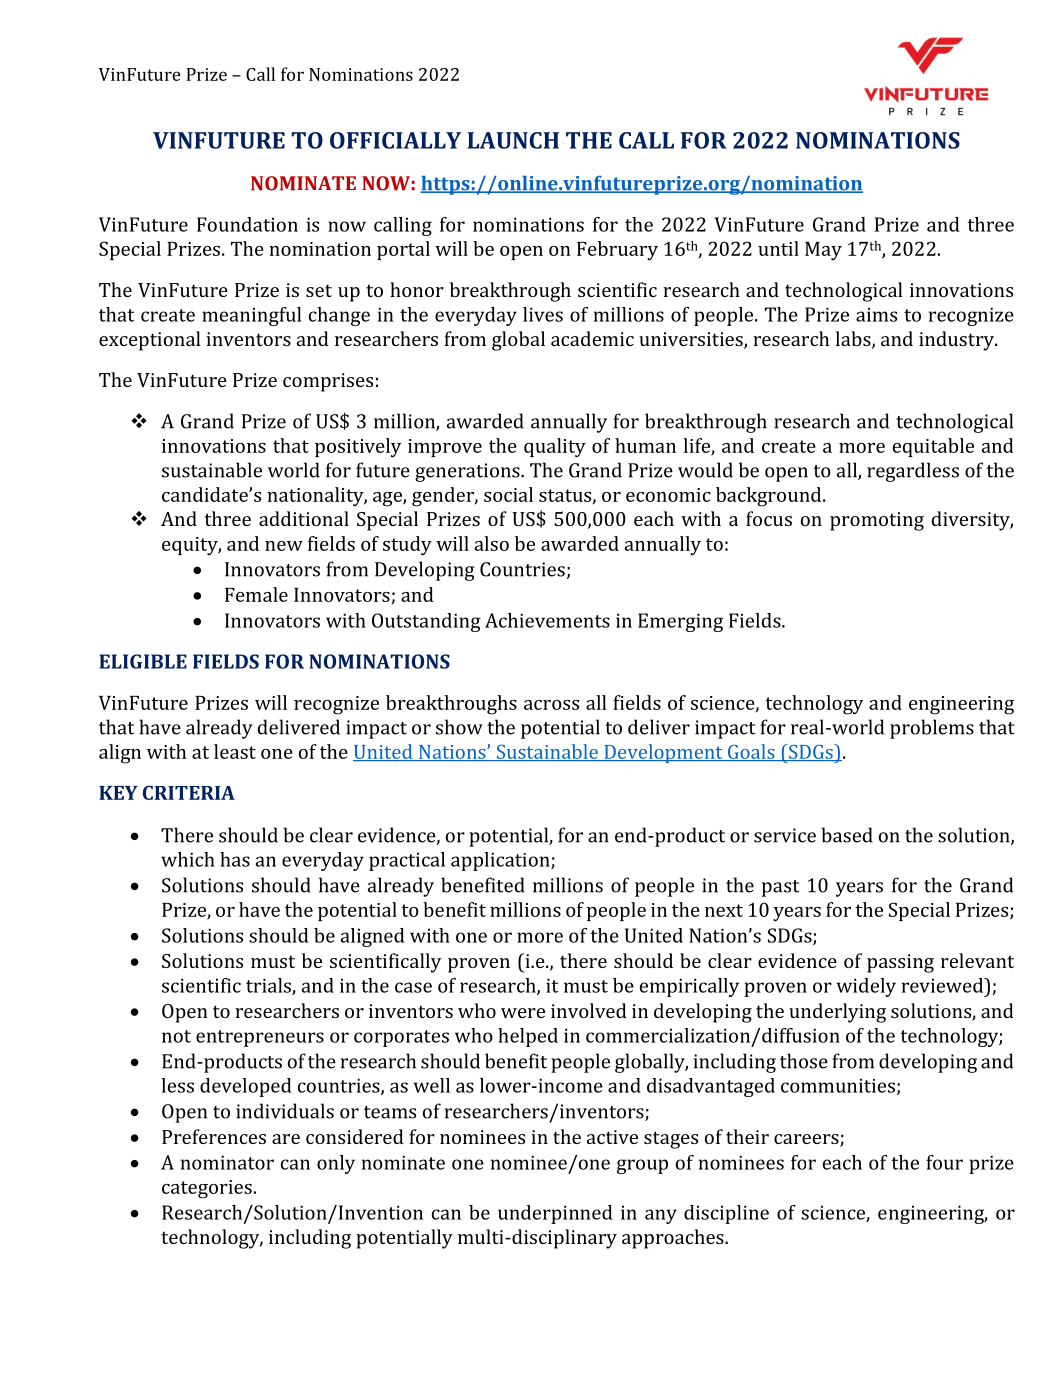  What do you see at coordinates (513, 140) in the screenshot?
I see `LAUNCH` at bounding box center [513, 140].
